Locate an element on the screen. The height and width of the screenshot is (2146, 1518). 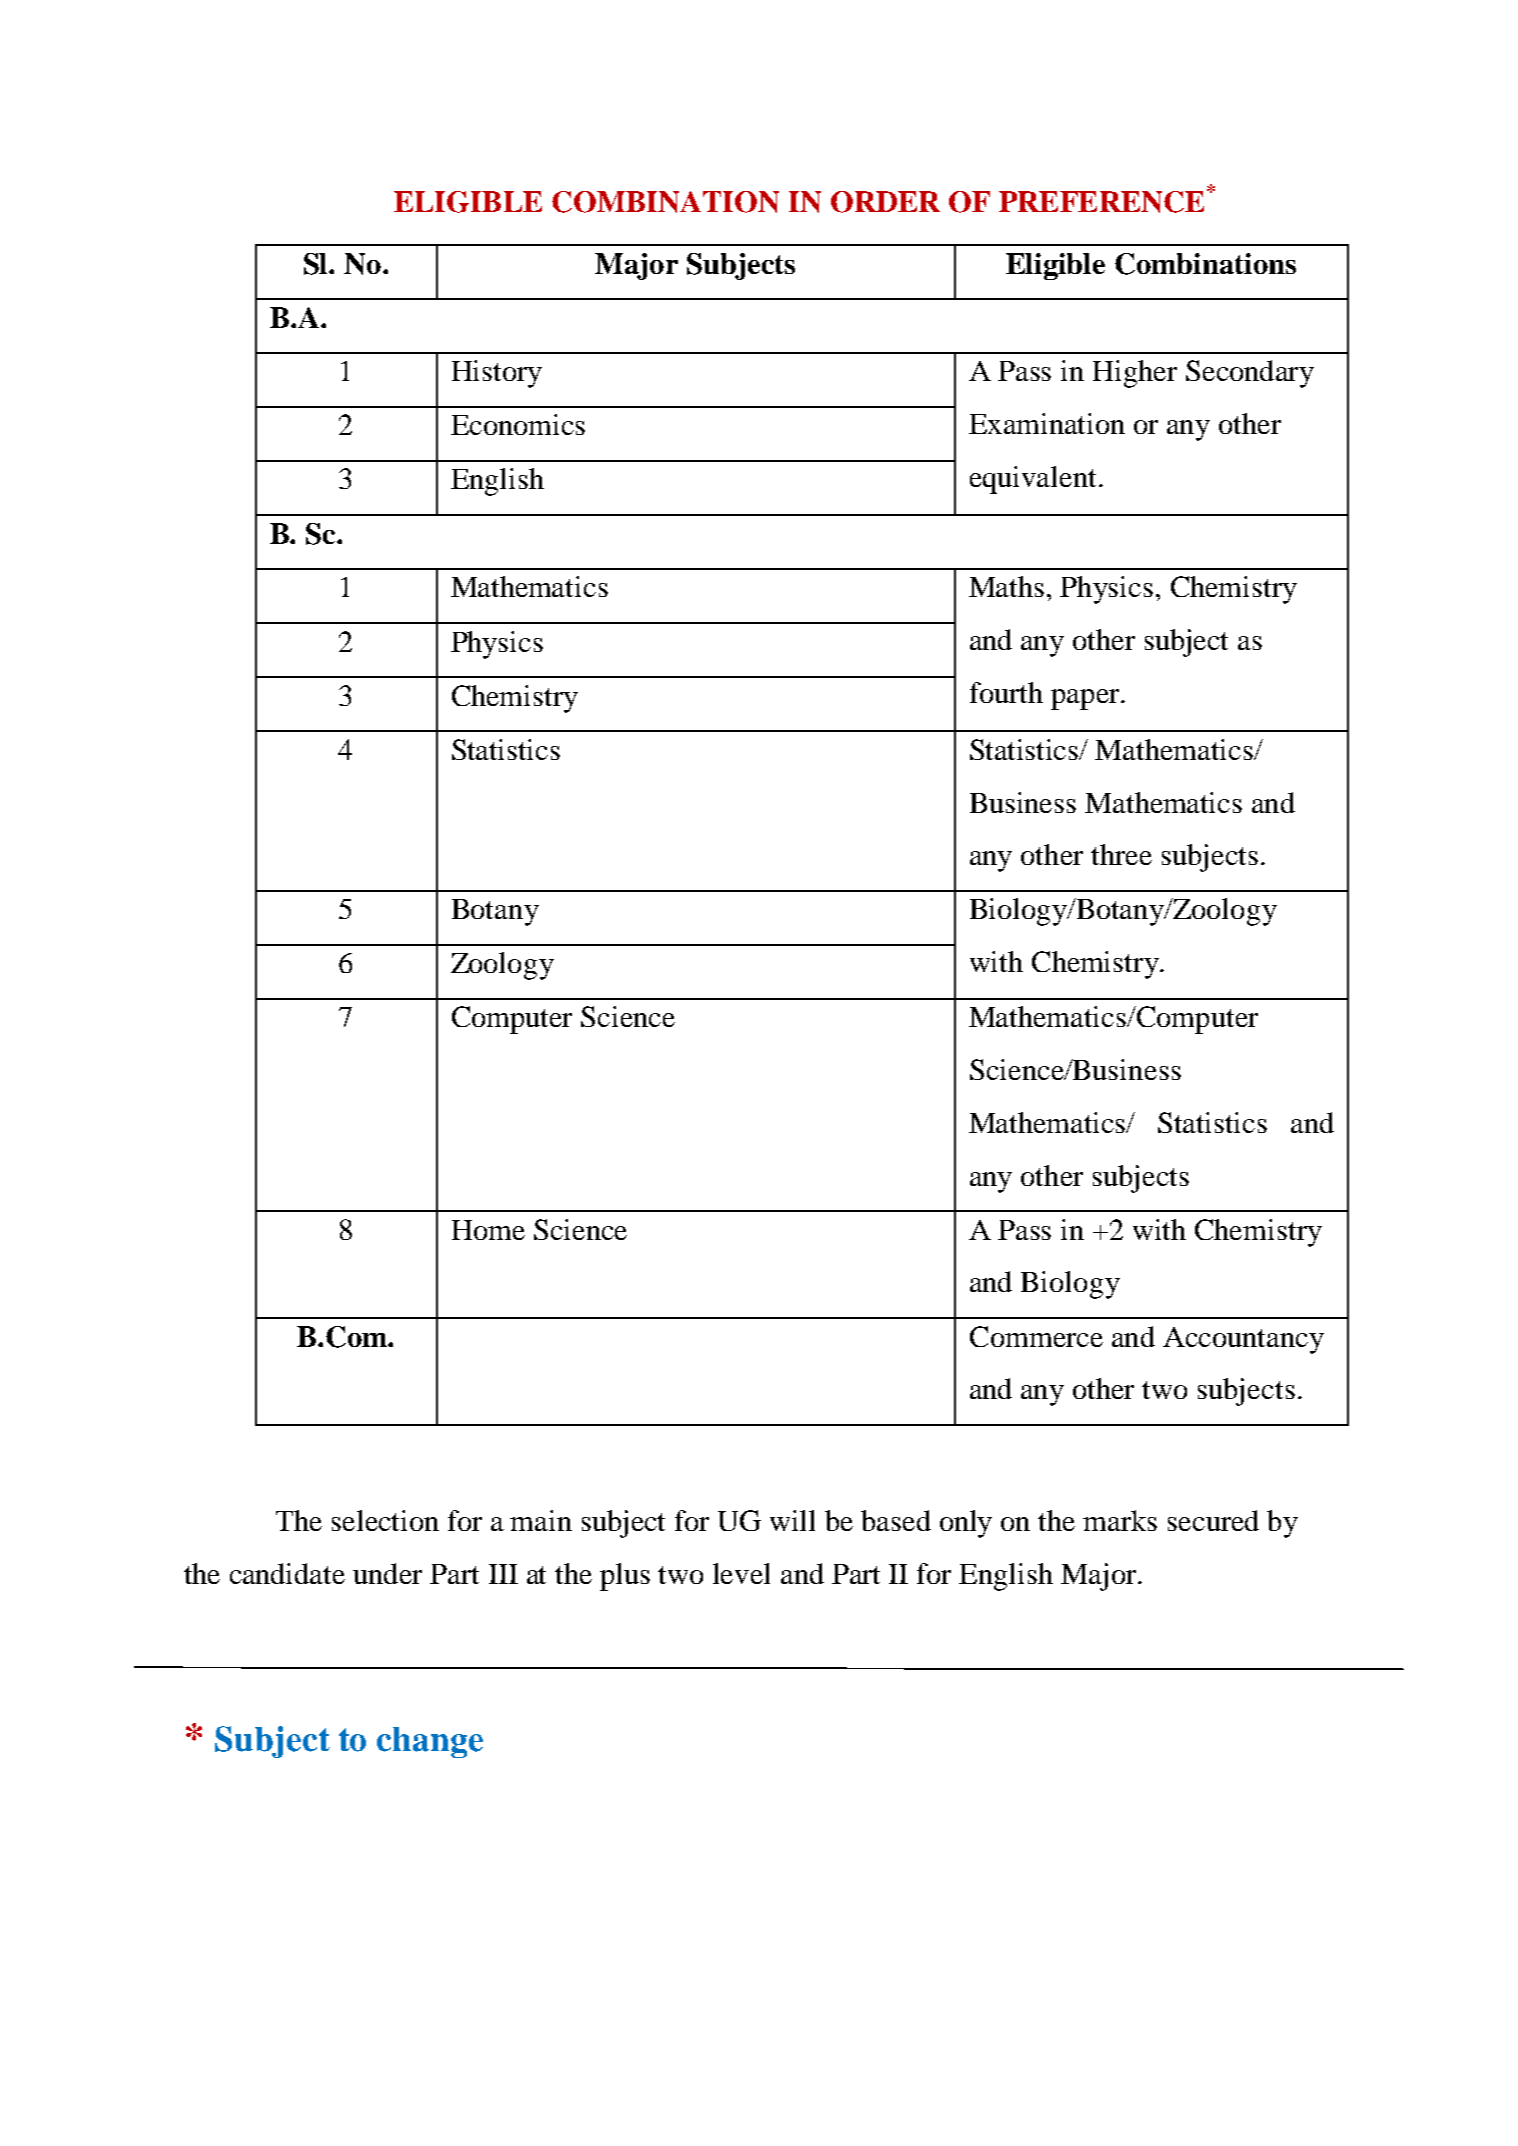
History is located at coordinates (497, 374).
